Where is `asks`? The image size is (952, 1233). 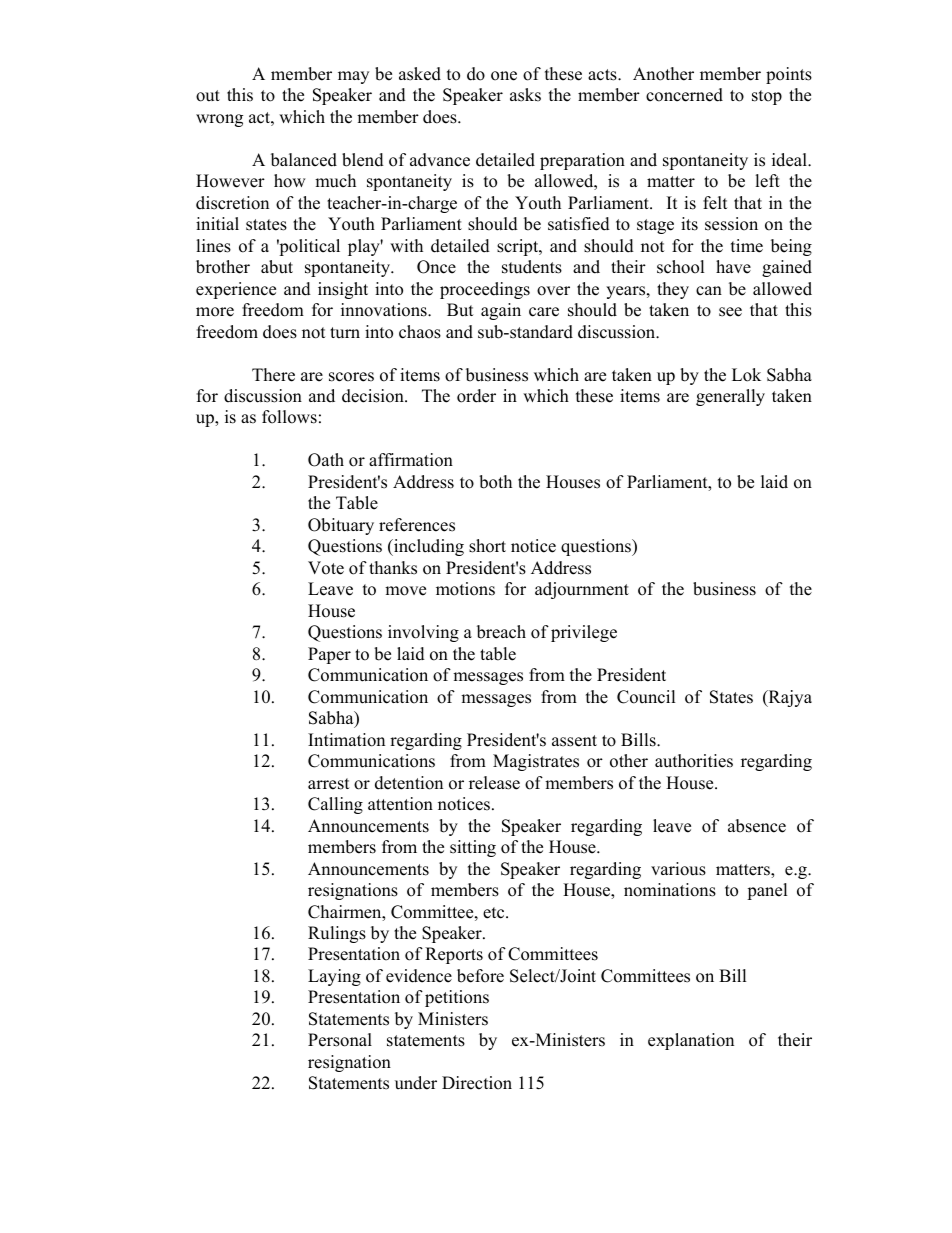
asks is located at coordinates (525, 95).
